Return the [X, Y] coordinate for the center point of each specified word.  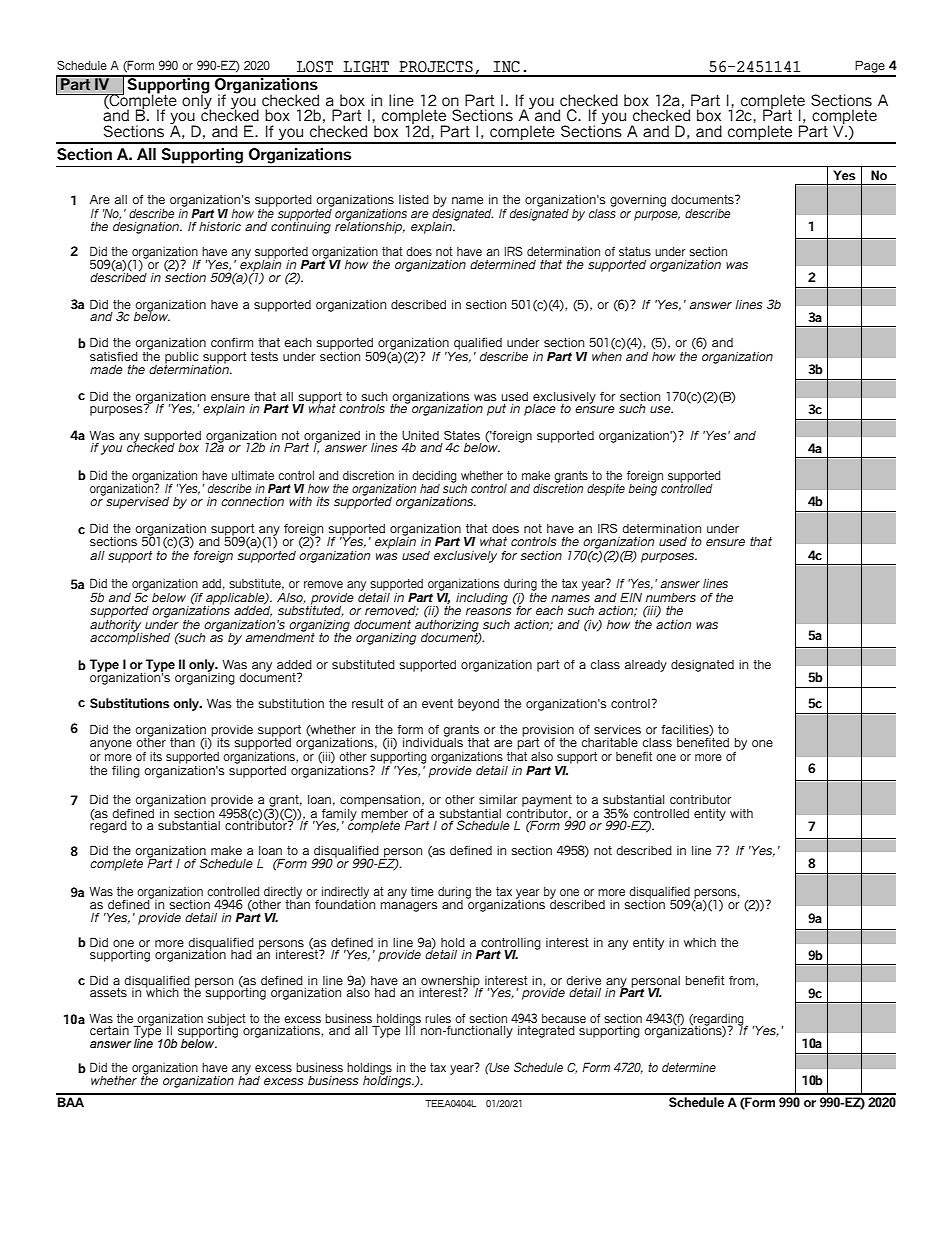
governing [638, 201]
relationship [370, 226]
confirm [232, 342]
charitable [609, 742]
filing [126, 772]
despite [606, 490]
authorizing [447, 625]
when [607, 355]
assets [108, 993]
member [384, 812]
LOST [315, 67]
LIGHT [366, 67]
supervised [136, 501]
